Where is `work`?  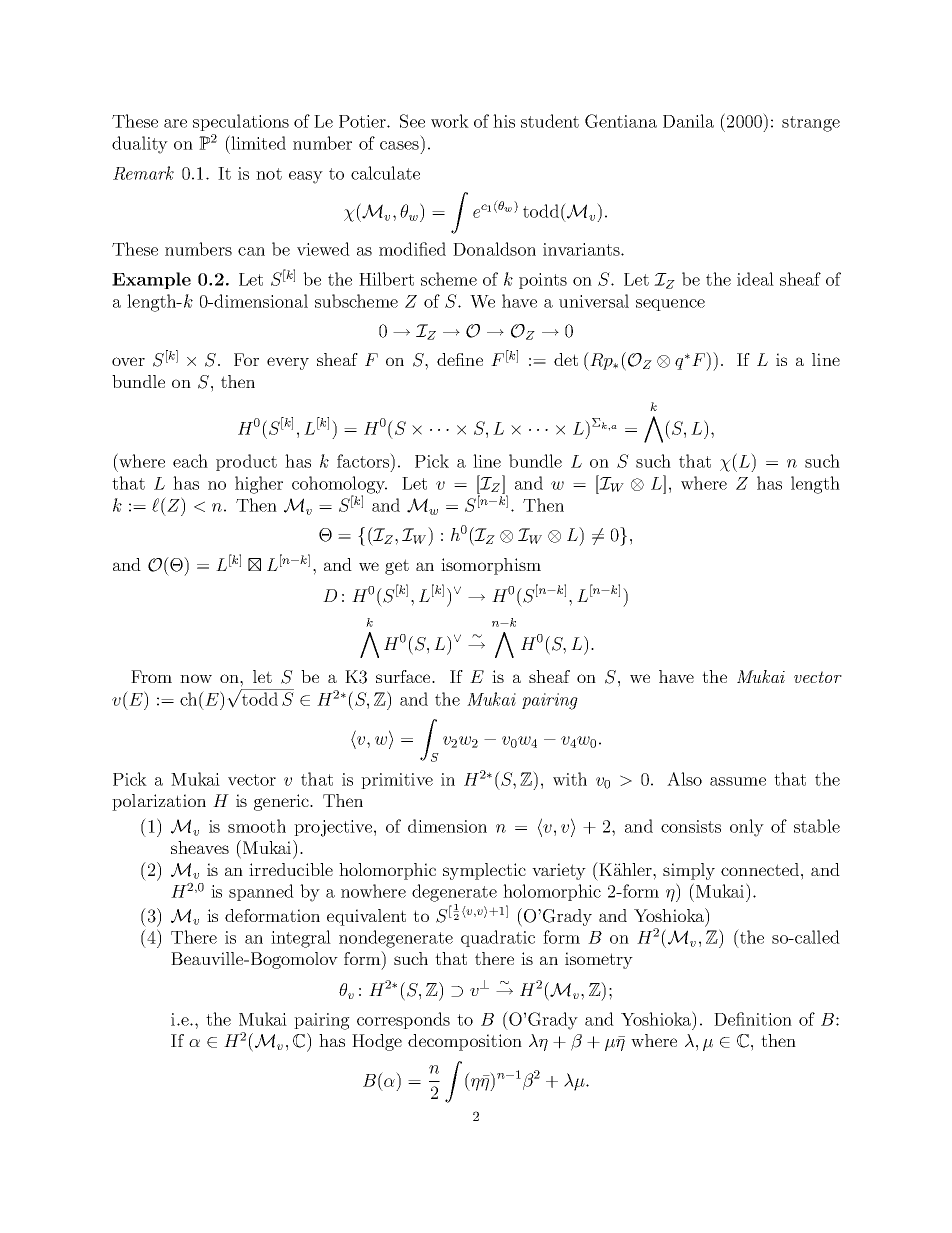 work is located at coordinates (450, 121).
